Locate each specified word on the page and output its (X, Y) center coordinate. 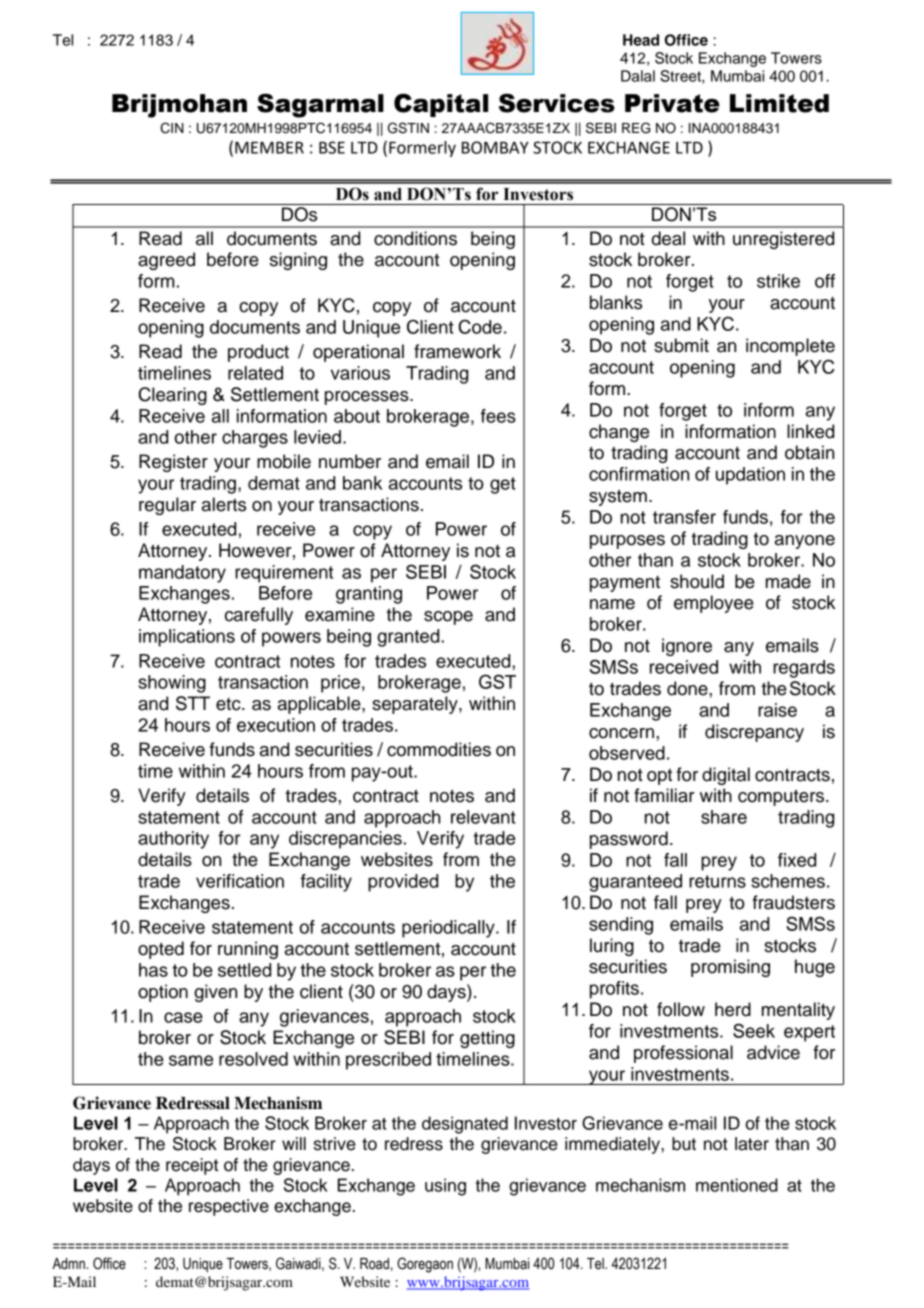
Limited (779, 103)
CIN (172, 128)
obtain (809, 452)
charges (255, 439)
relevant (483, 817)
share (724, 817)
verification (240, 881)
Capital (441, 105)
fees (498, 416)
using (445, 1187)
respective (229, 1207)
